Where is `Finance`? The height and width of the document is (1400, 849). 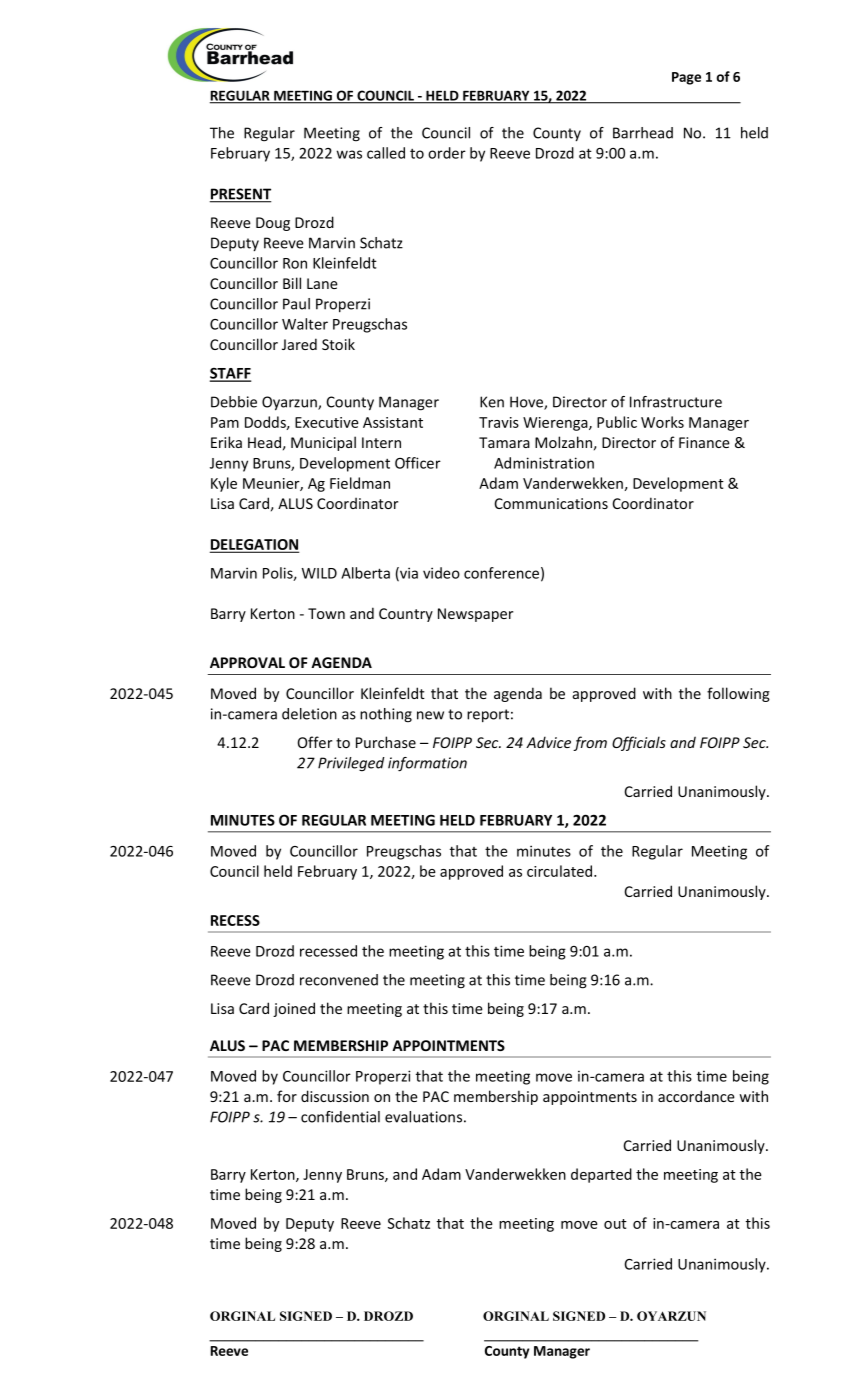 Finance is located at coordinates (704, 442).
